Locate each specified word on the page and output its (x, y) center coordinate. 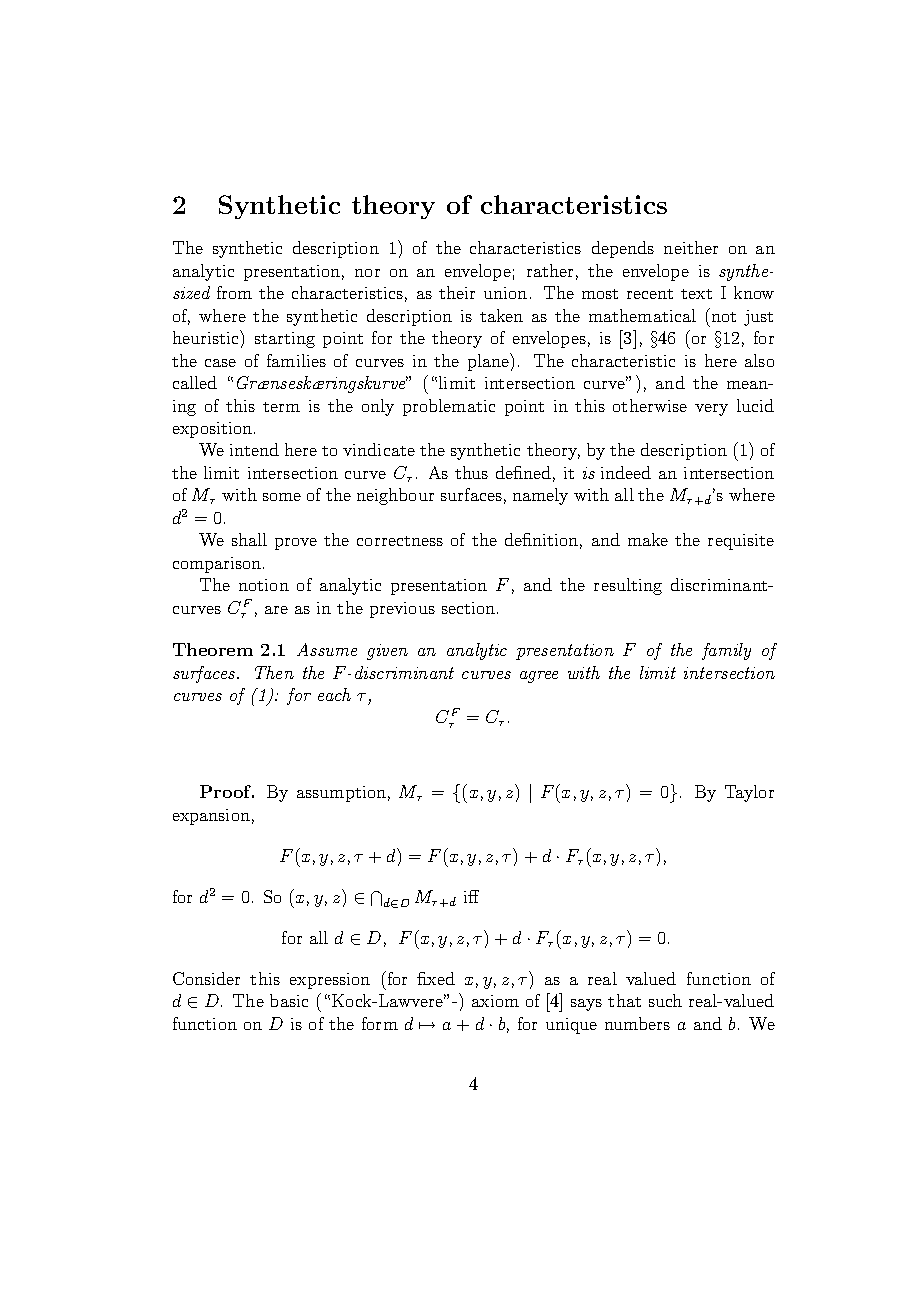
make (648, 539)
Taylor (749, 793)
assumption (341, 794)
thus (471, 472)
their (457, 292)
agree (539, 677)
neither (691, 247)
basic (289, 1000)
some (282, 497)
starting (285, 340)
